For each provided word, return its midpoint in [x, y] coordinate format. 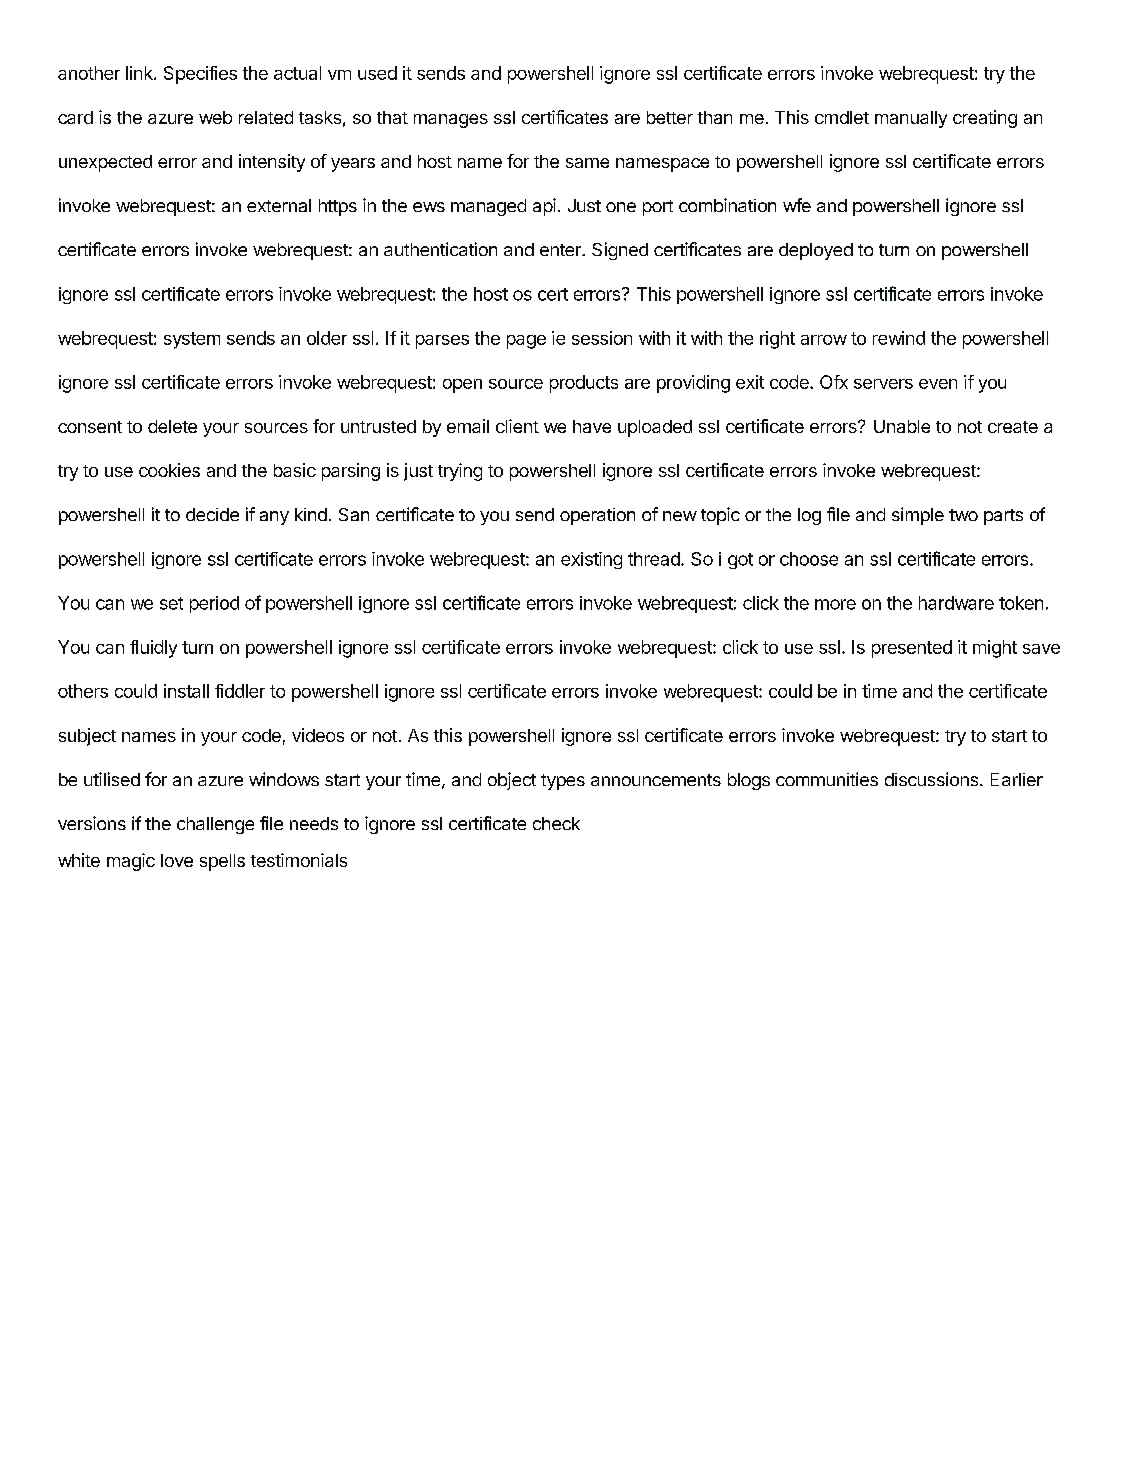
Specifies [200, 75]
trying [460, 472]
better [670, 117]
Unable [902, 426]
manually [911, 119]
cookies [169, 470]
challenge [215, 825]
